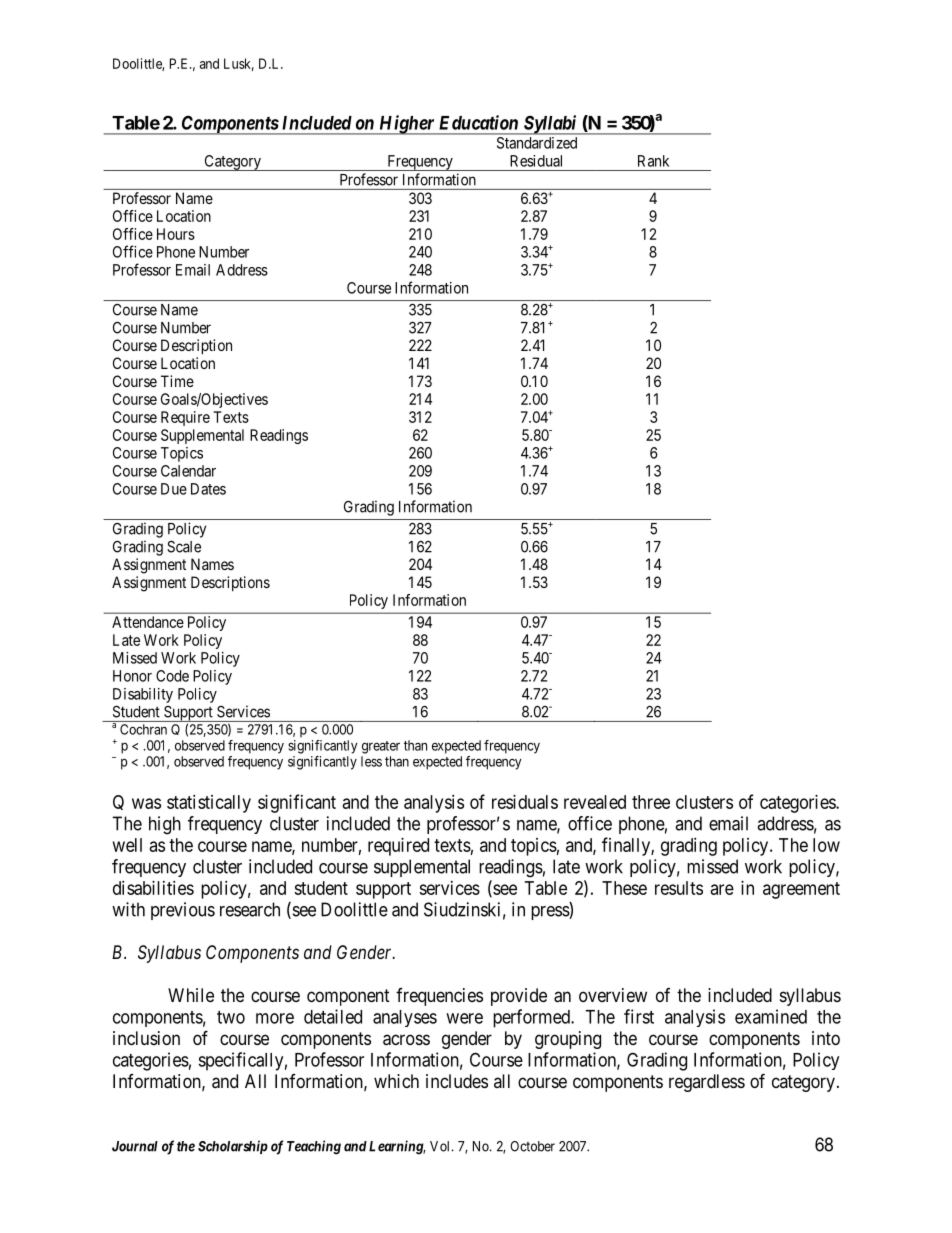 The width and height of the screenshot is (952, 1233). Describe the element at coordinates (148, 622) in the screenshot. I see `Attendance` at that location.
